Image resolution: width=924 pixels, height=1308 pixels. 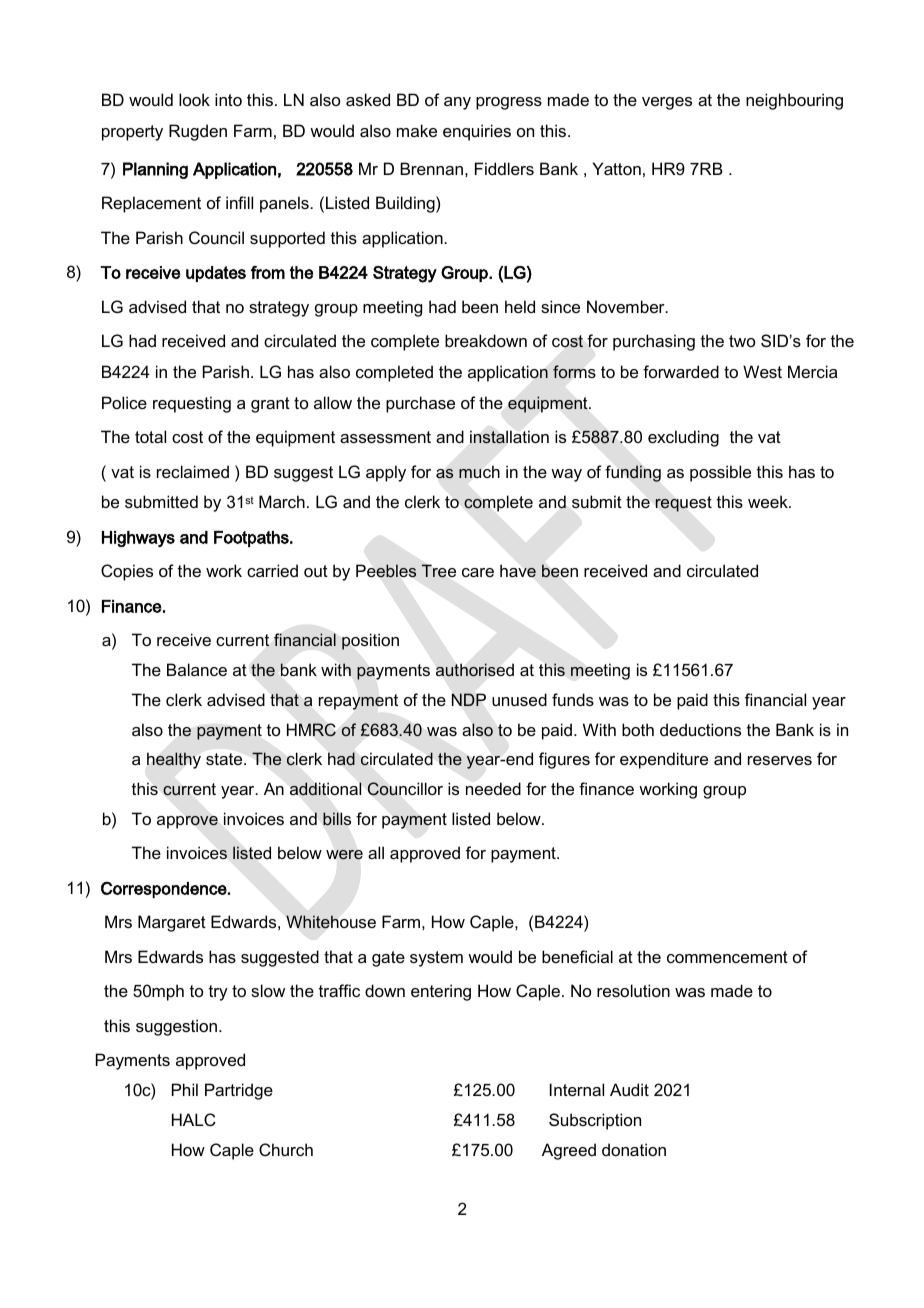 What do you see at coordinates (477, 132) in the screenshot?
I see `enquiries` at bounding box center [477, 132].
